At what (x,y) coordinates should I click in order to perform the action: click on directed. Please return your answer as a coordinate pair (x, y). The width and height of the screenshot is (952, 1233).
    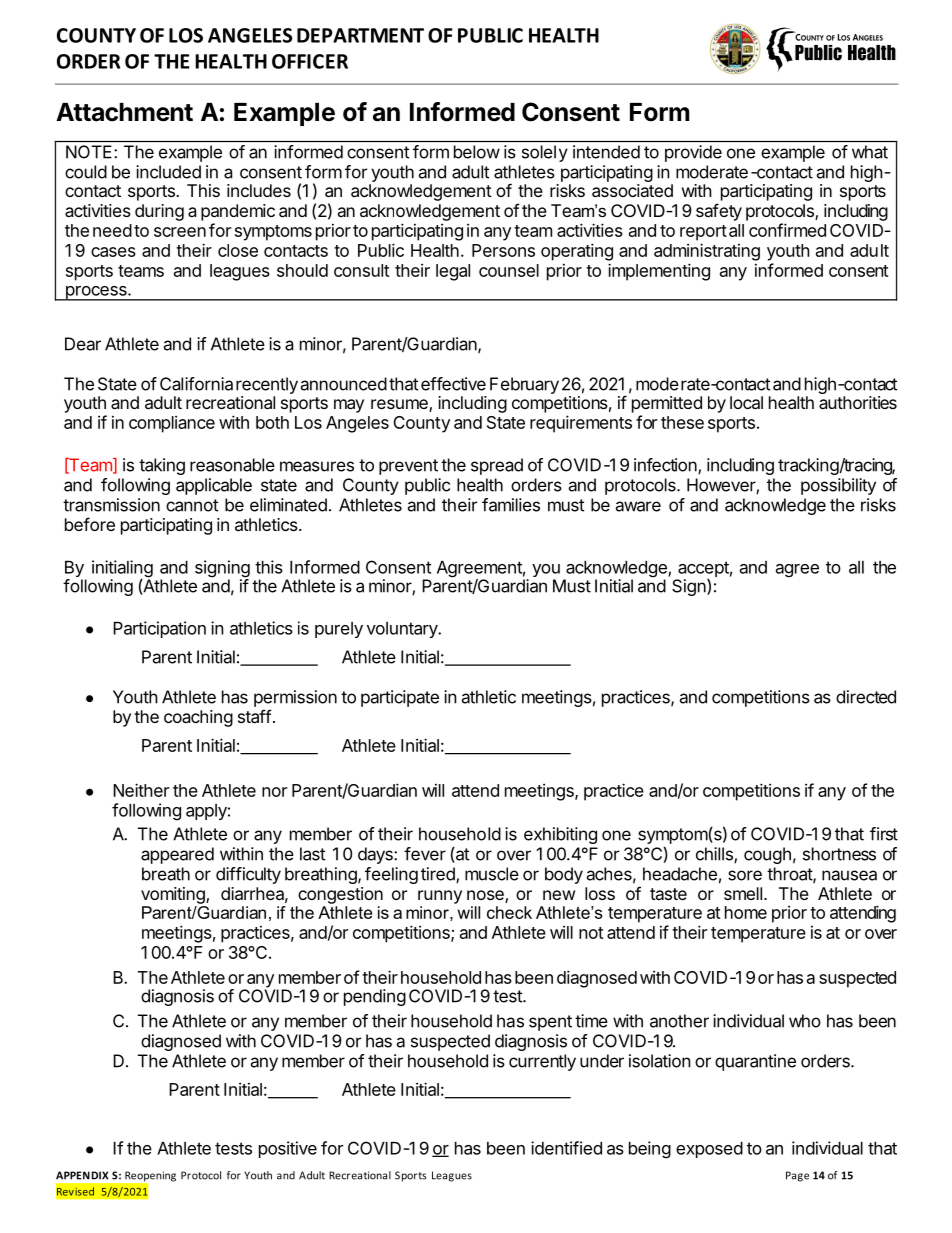
    Looking at the image, I should click on (866, 697).
